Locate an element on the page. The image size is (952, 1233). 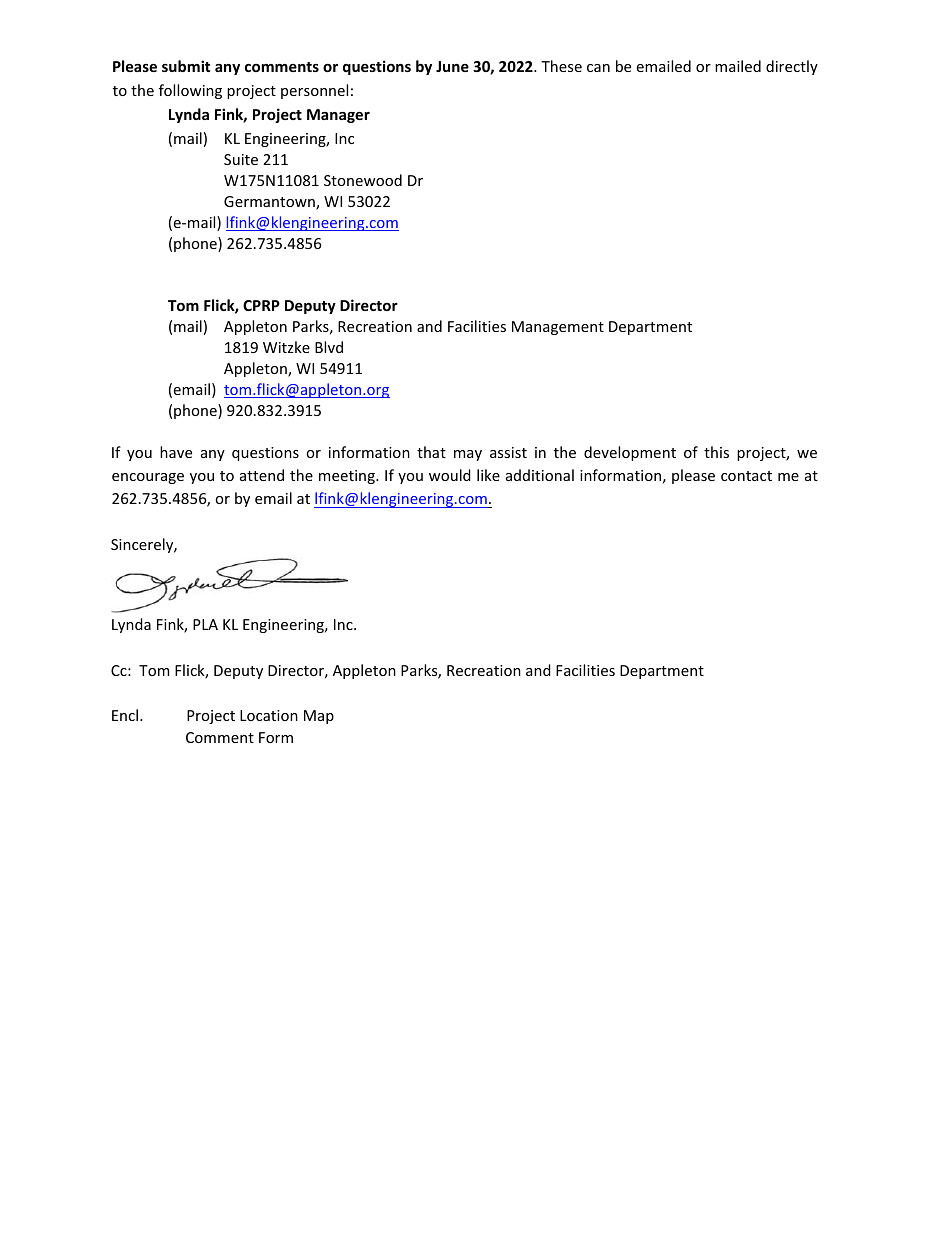
following is located at coordinates (190, 91).
